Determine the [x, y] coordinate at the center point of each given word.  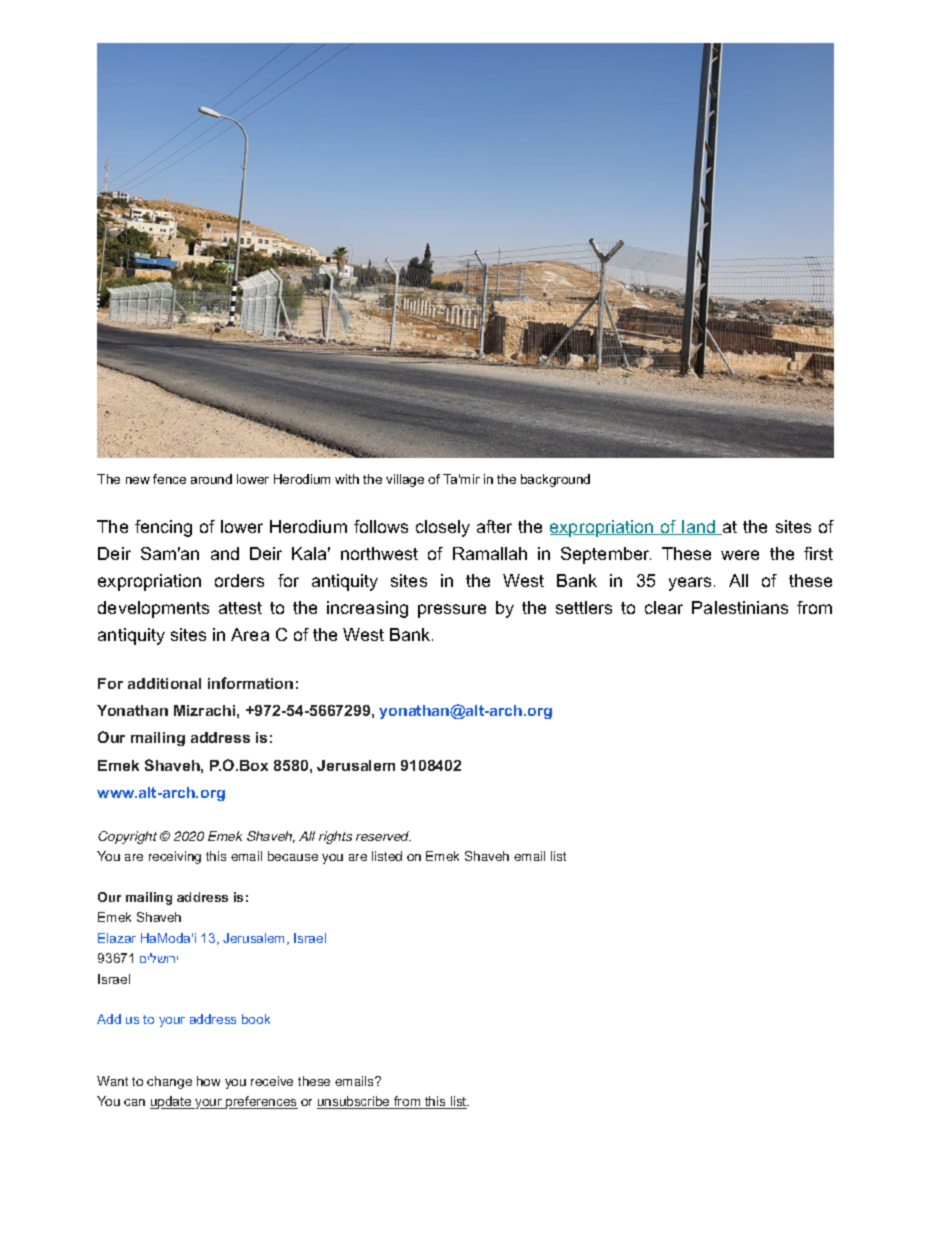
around [211, 479]
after [494, 526]
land [699, 527]
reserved [383, 836]
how [208, 1081]
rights [335, 837]
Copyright [127, 837]
